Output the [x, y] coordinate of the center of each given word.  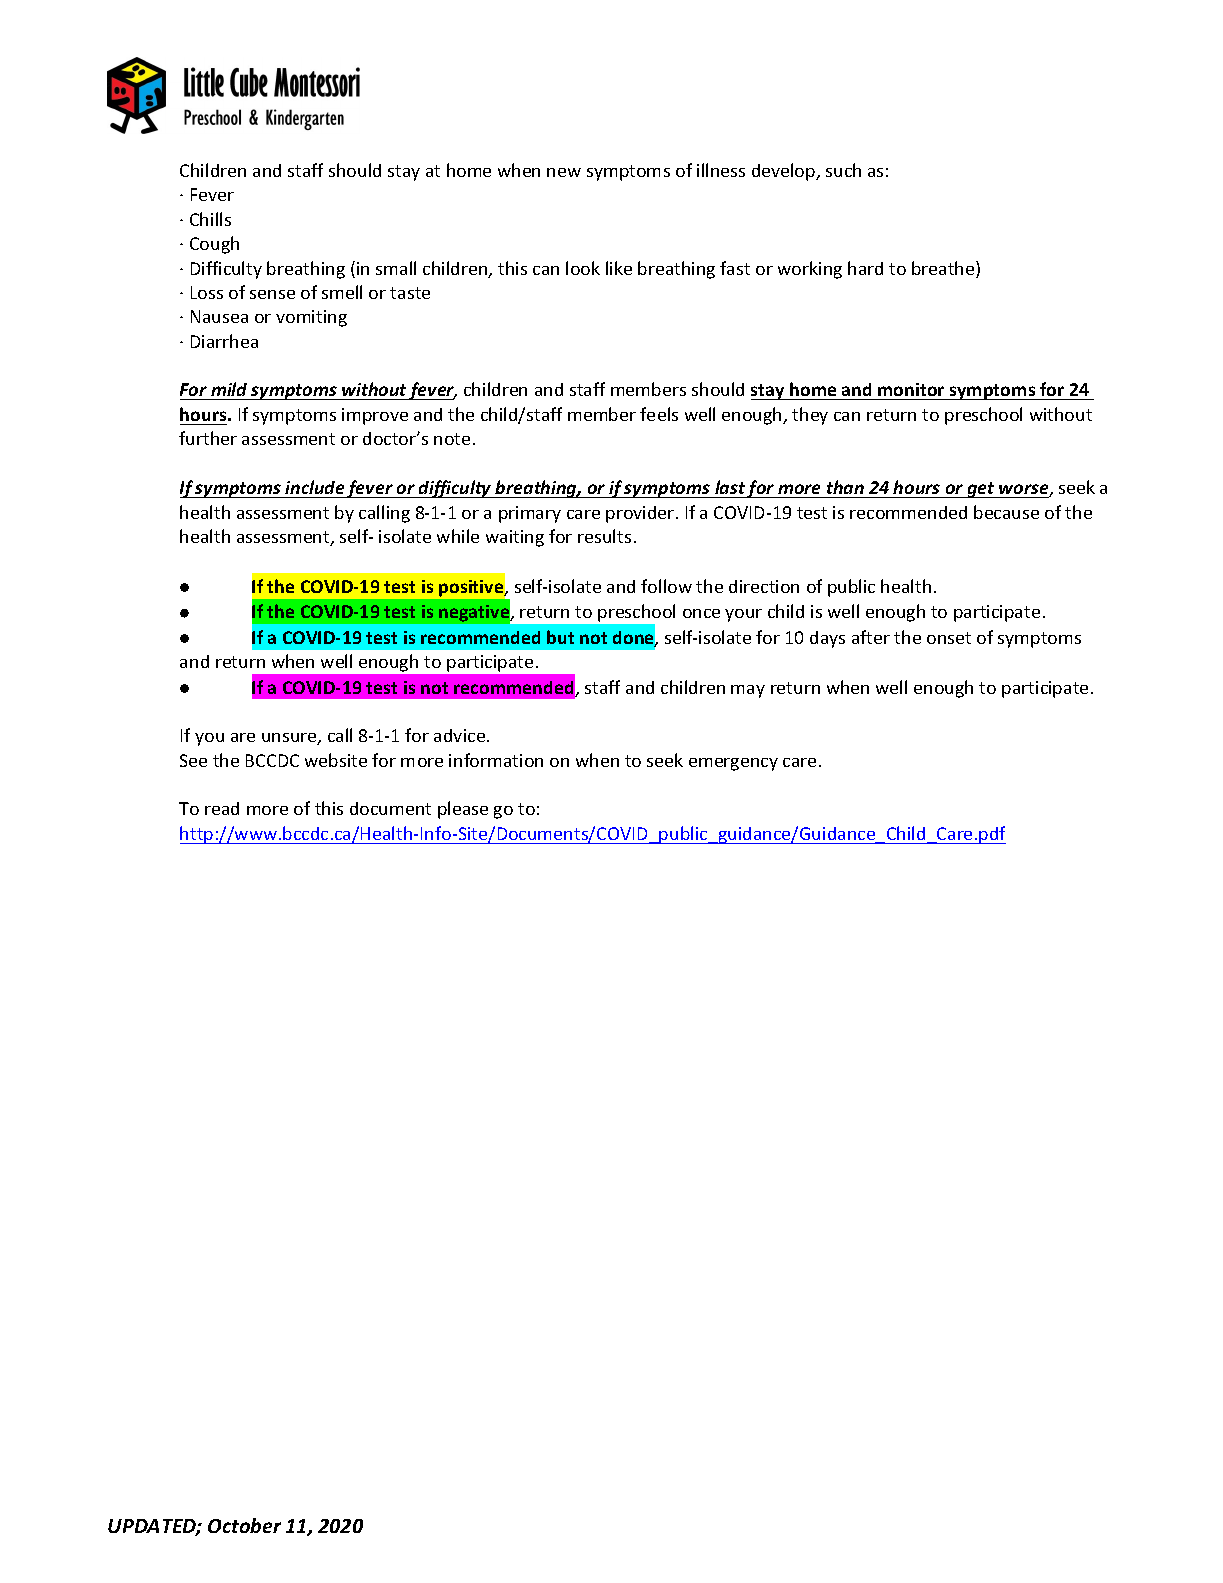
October [244, 1525]
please [463, 810]
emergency [733, 764]
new [564, 172]
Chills [210, 219]
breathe [944, 269]
